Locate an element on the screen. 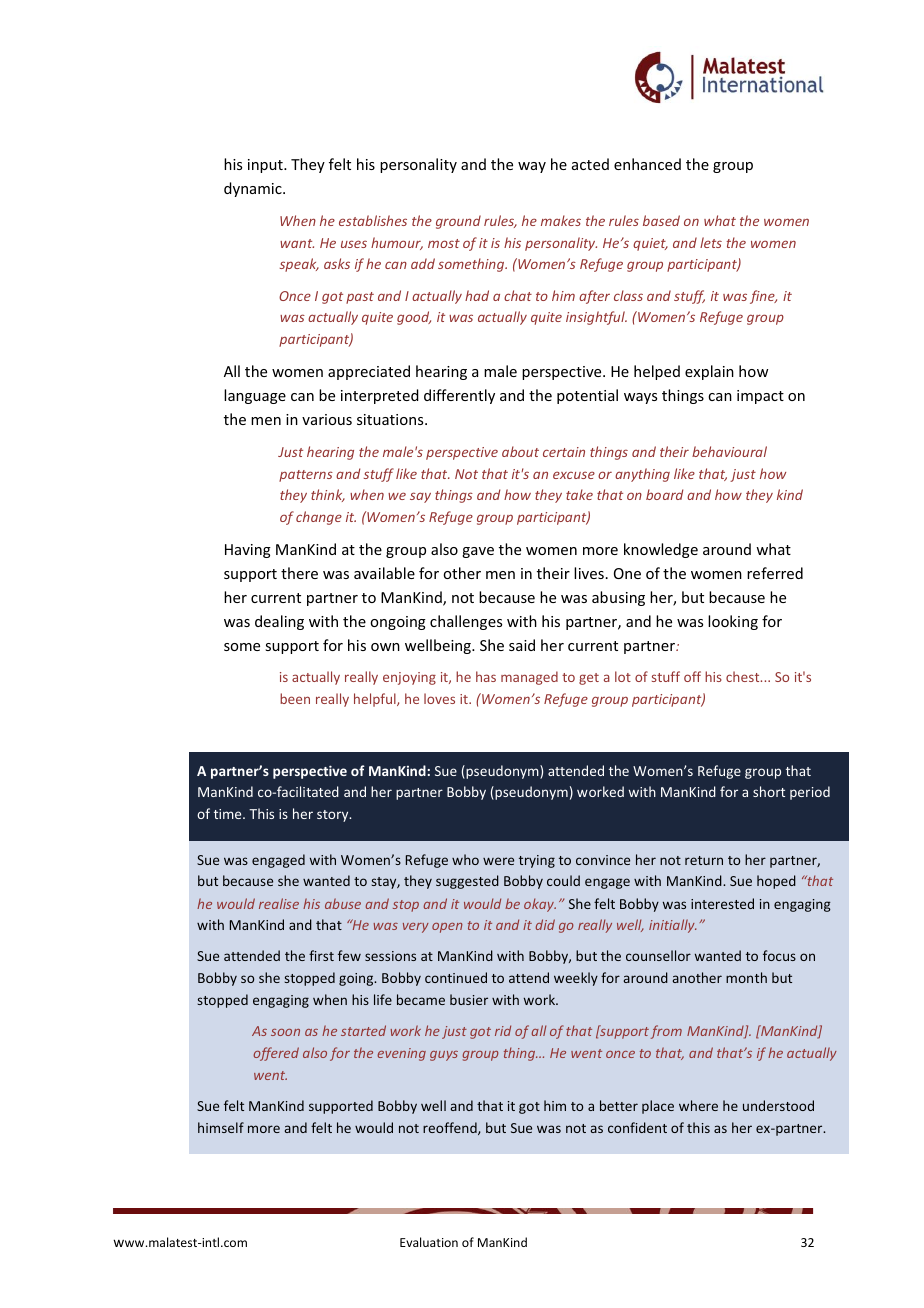 This screenshot has height=1308, width=924. managed is located at coordinates (529, 678).
